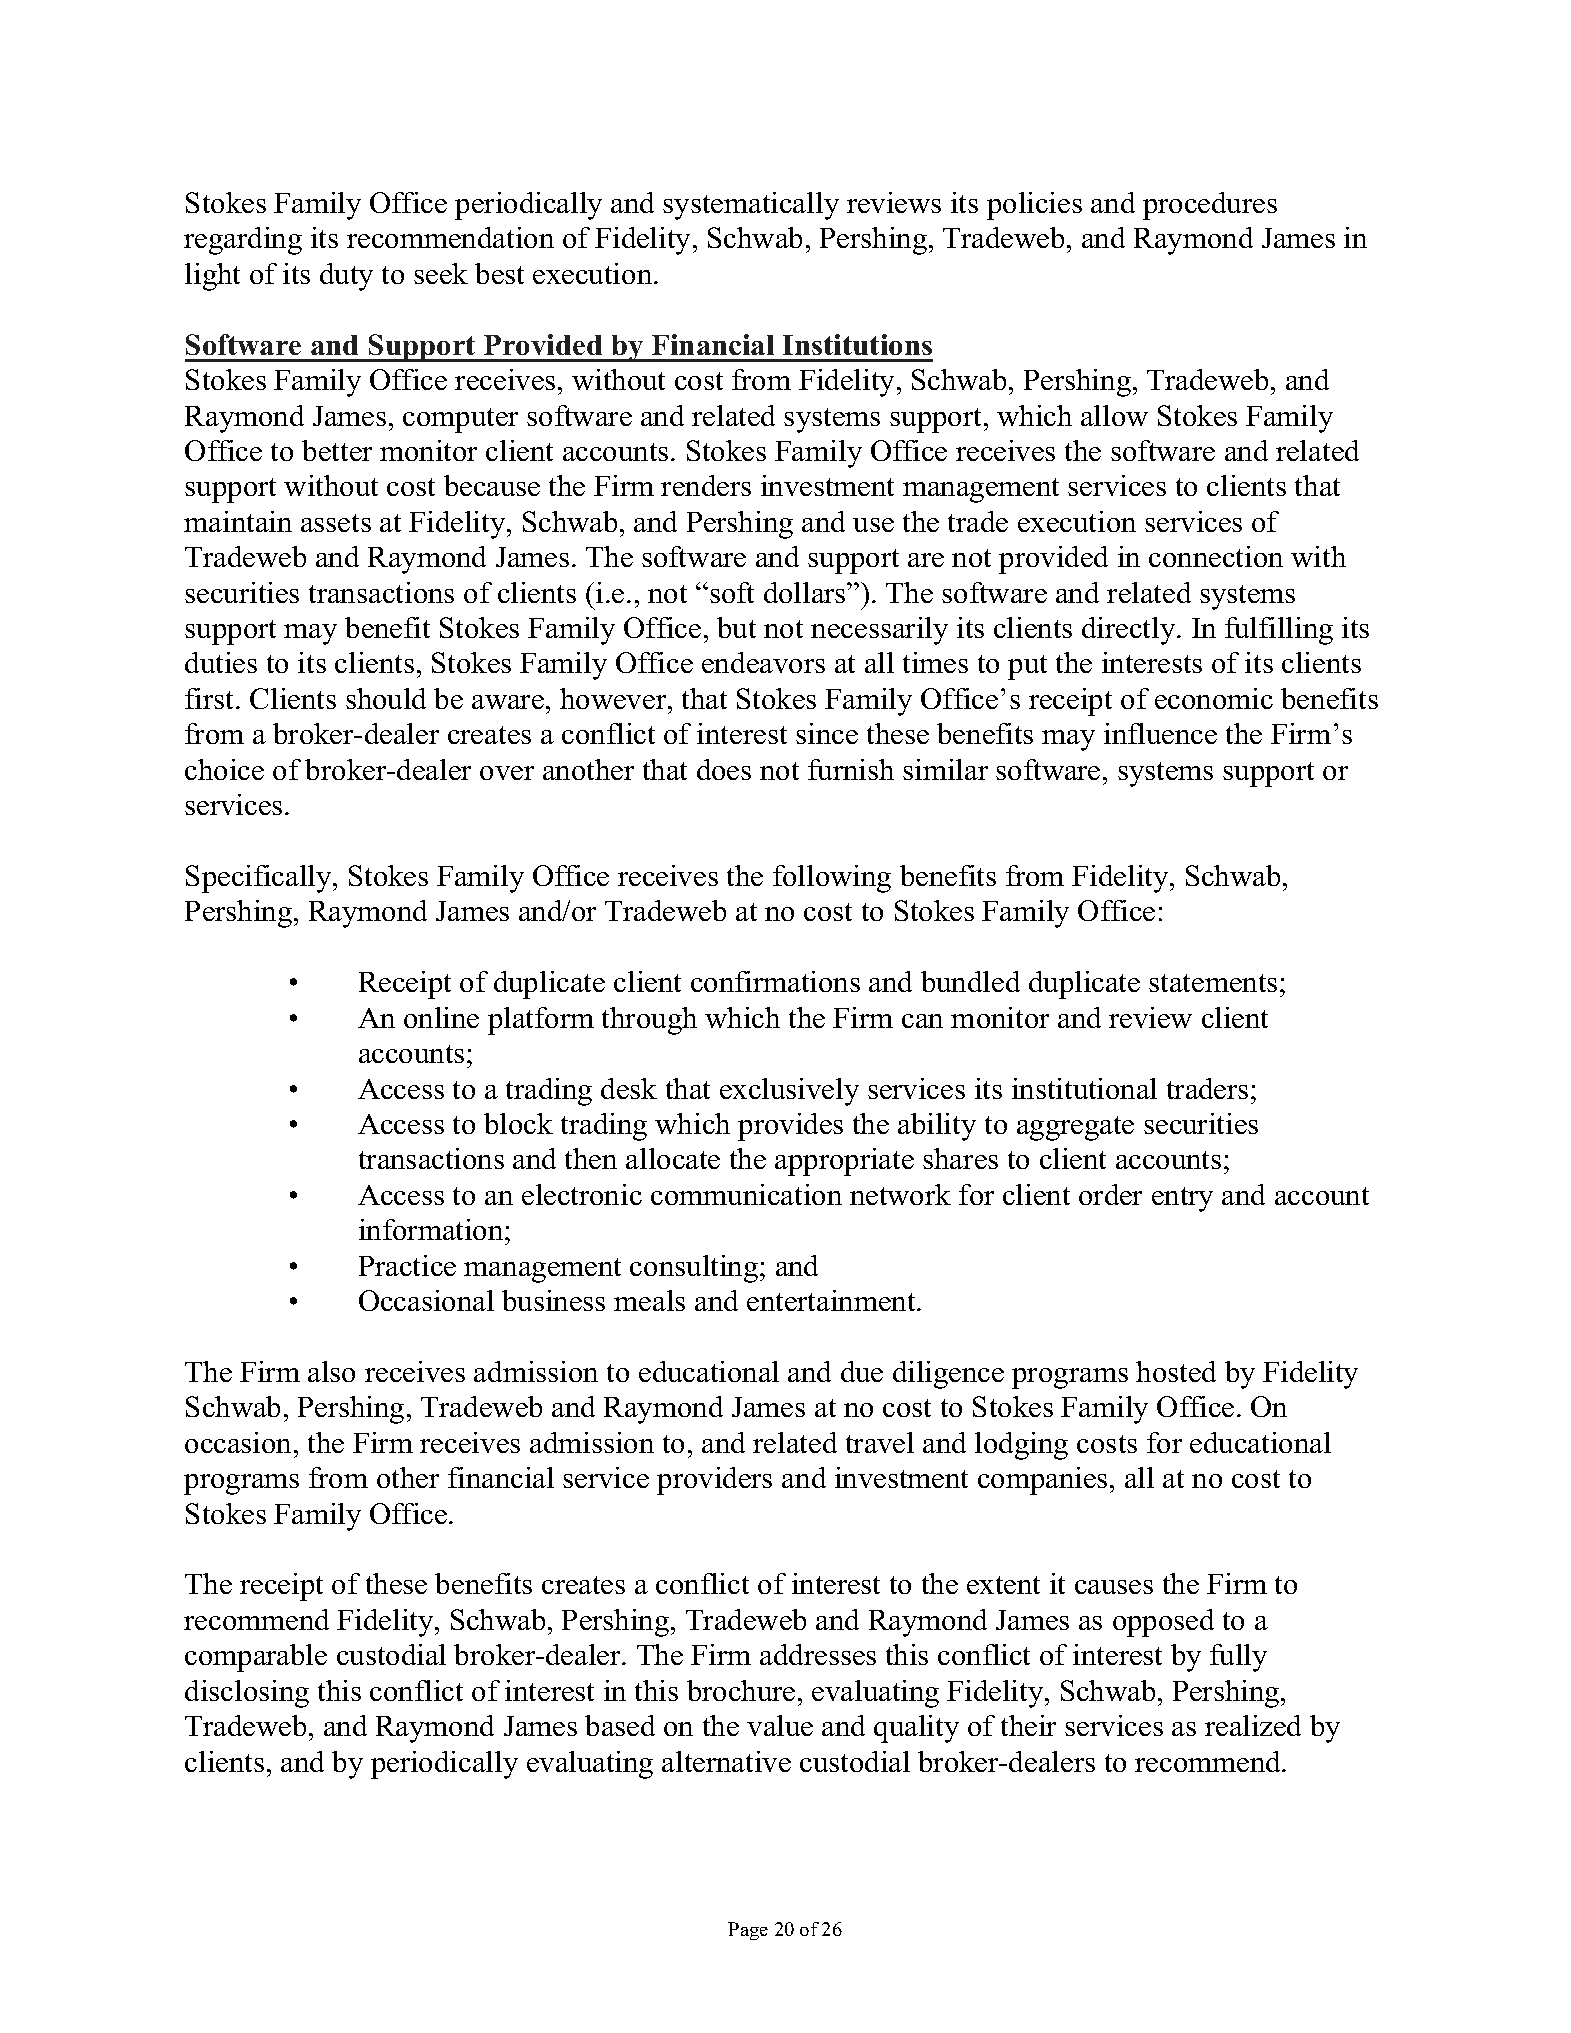 The width and height of the screenshot is (1571, 2033). What do you see at coordinates (346, 277) in the screenshot?
I see `duty` at bounding box center [346, 277].
